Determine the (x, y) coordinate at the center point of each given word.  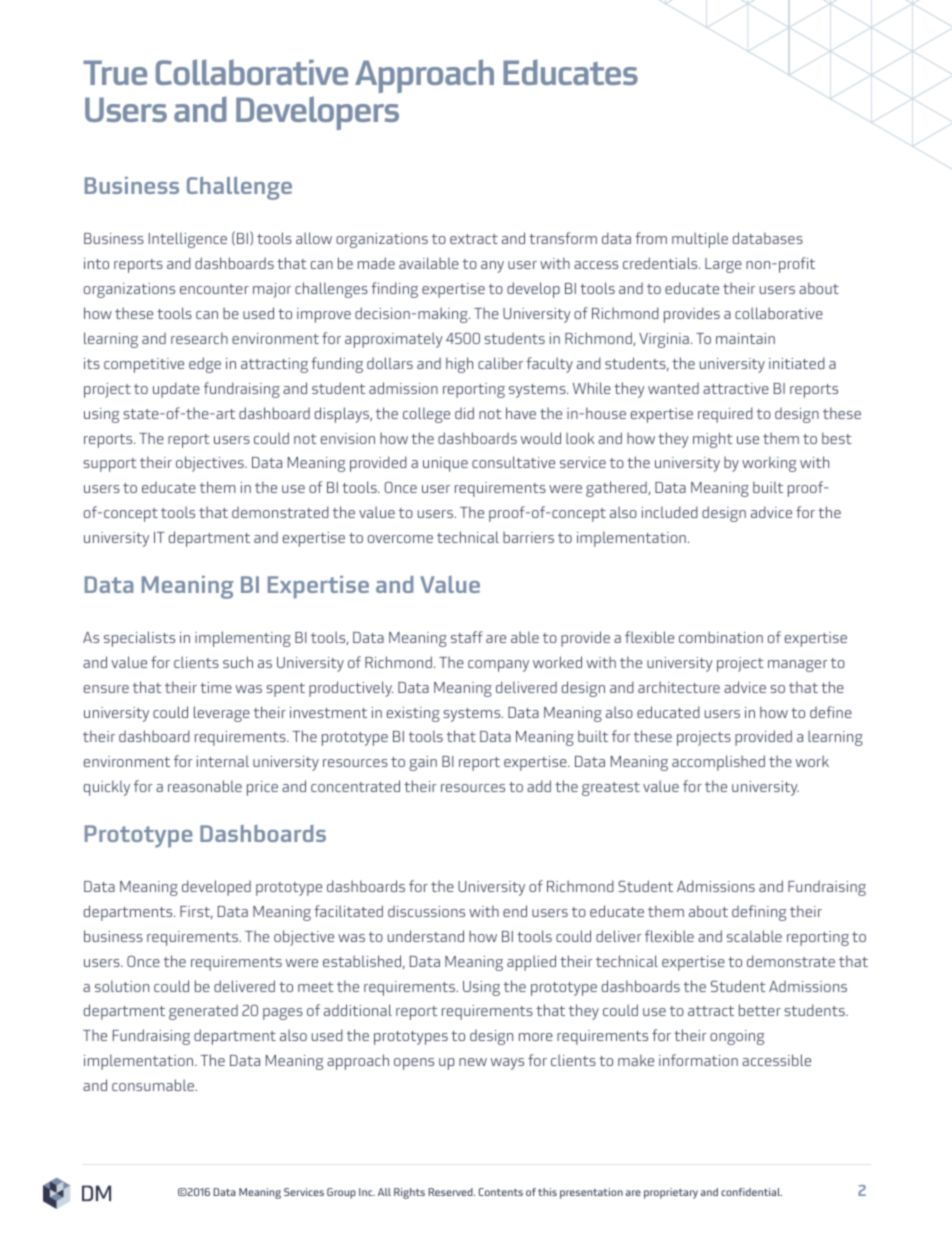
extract (474, 239)
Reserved (451, 1192)
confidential (751, 1192)
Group (341, 1193)
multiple (700, 240)
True (115, 72)
